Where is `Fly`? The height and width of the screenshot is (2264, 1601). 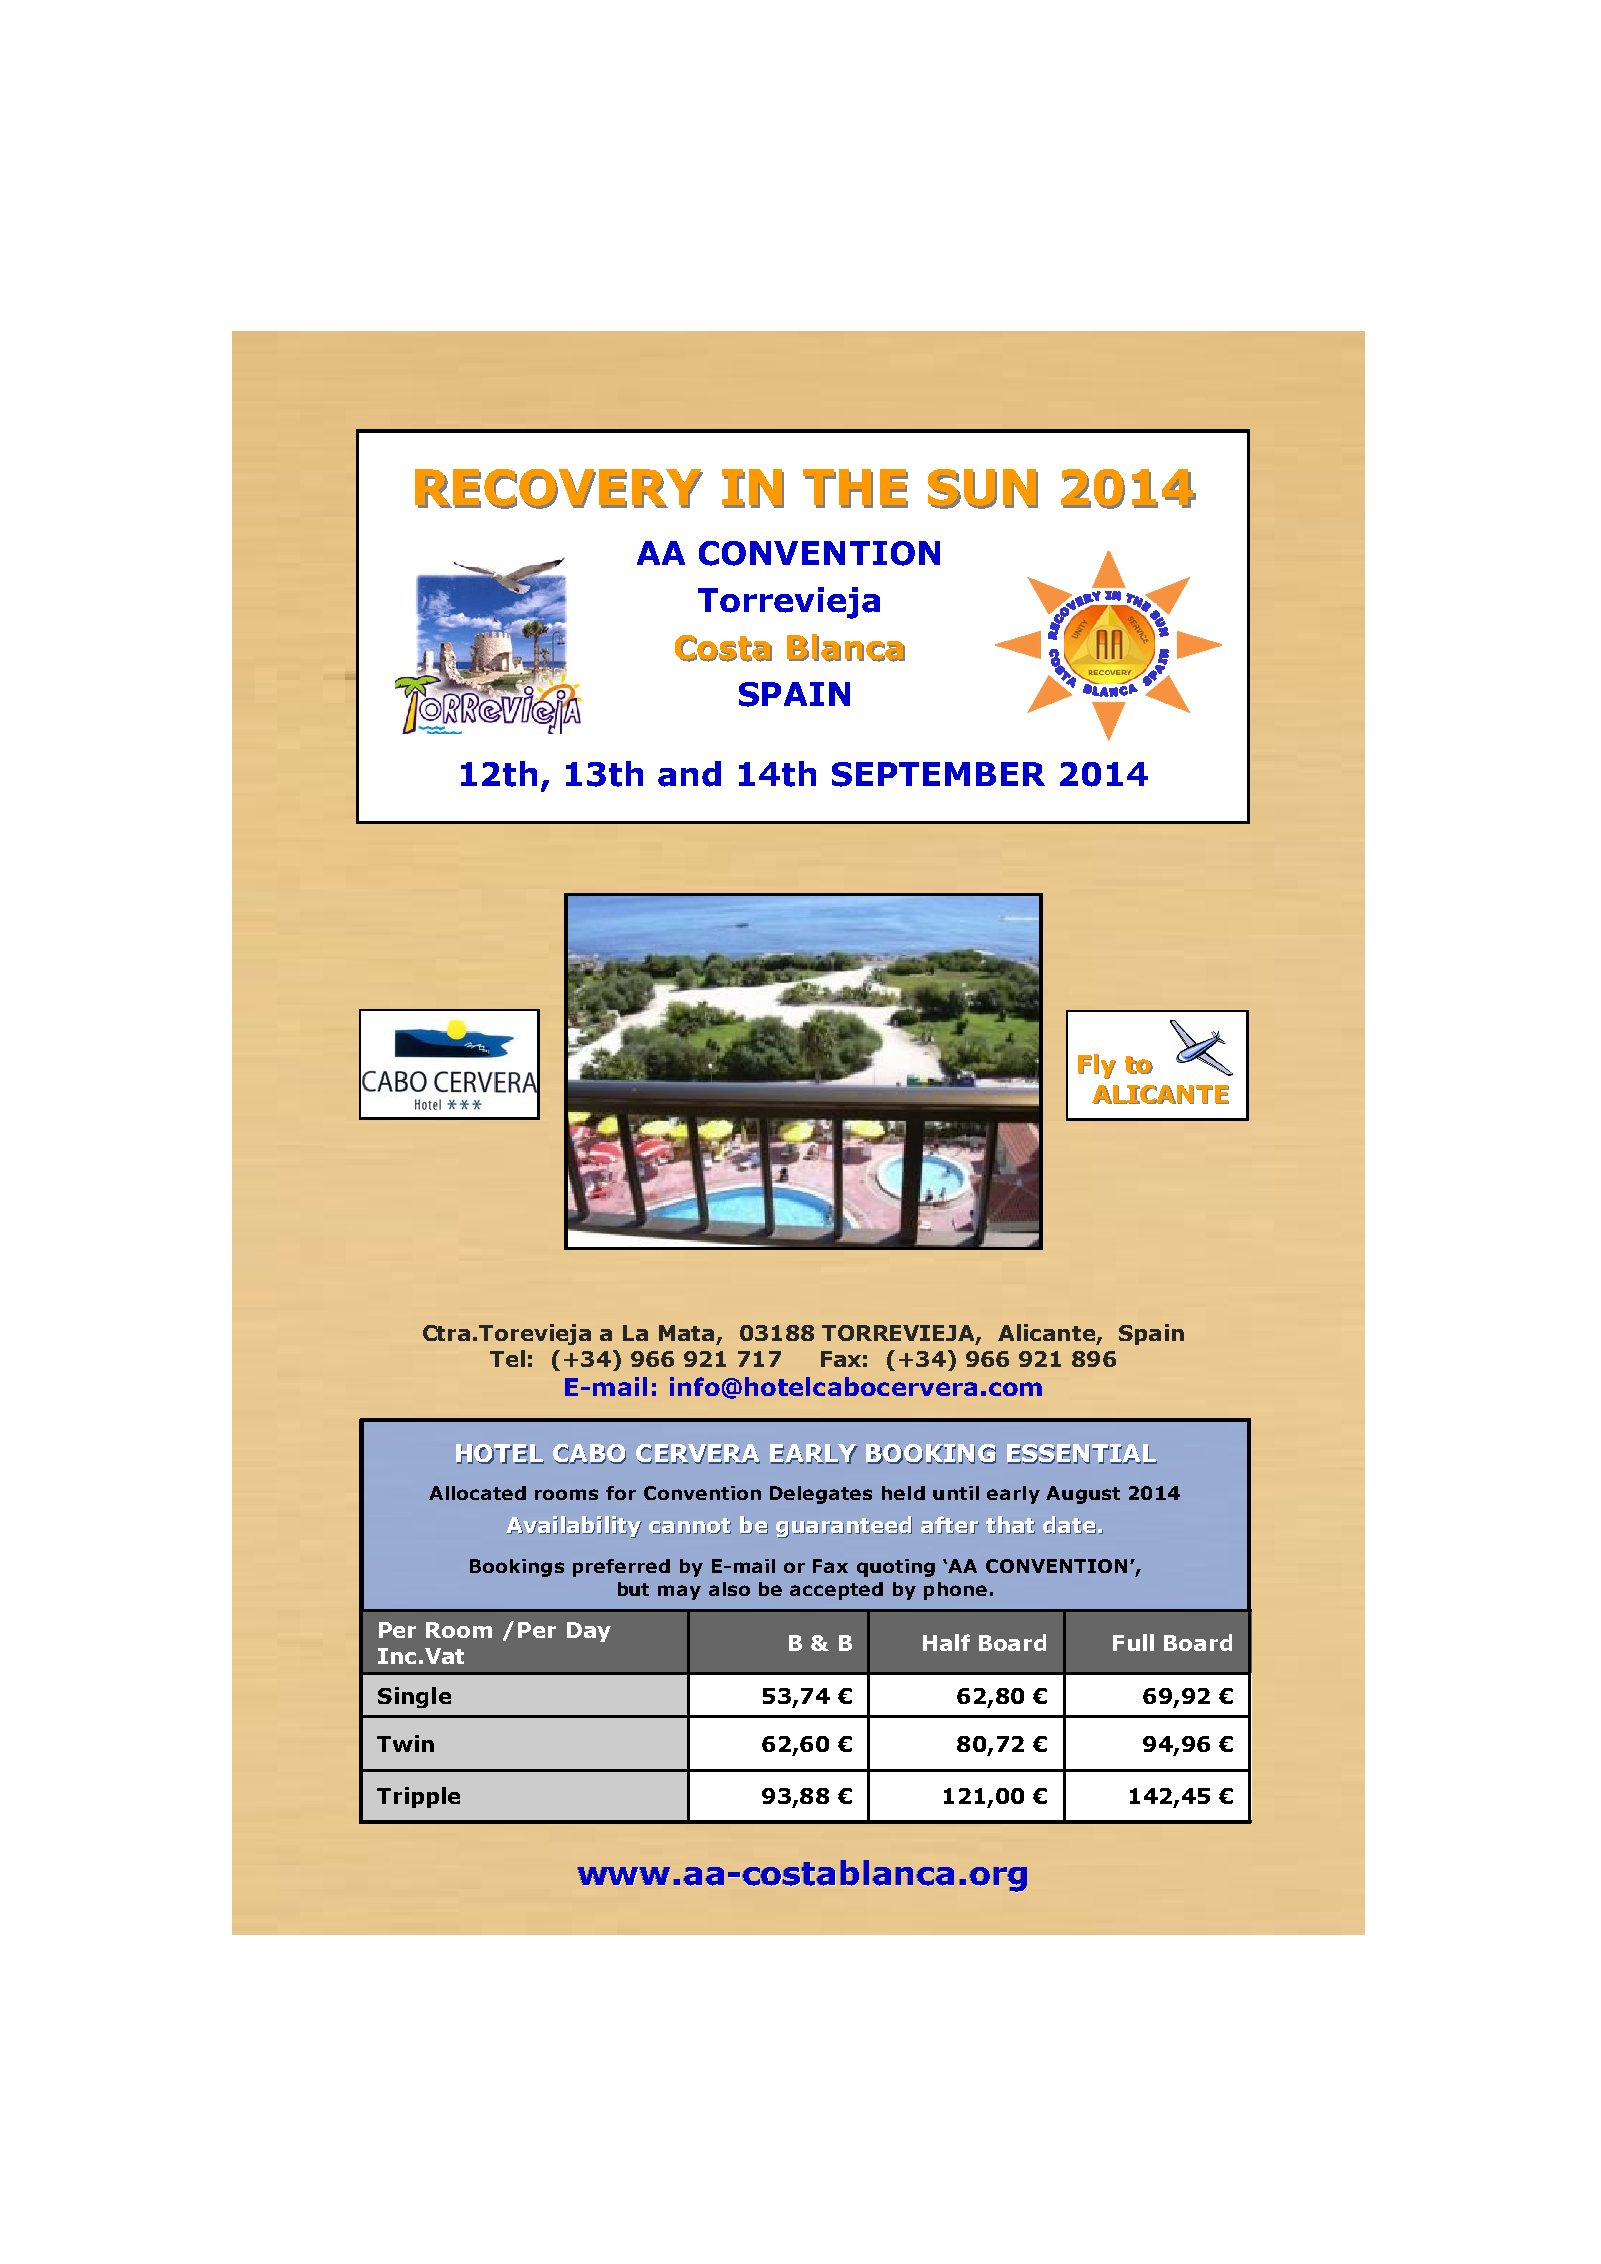 Fly is located at coordinates (1097, 1066).
